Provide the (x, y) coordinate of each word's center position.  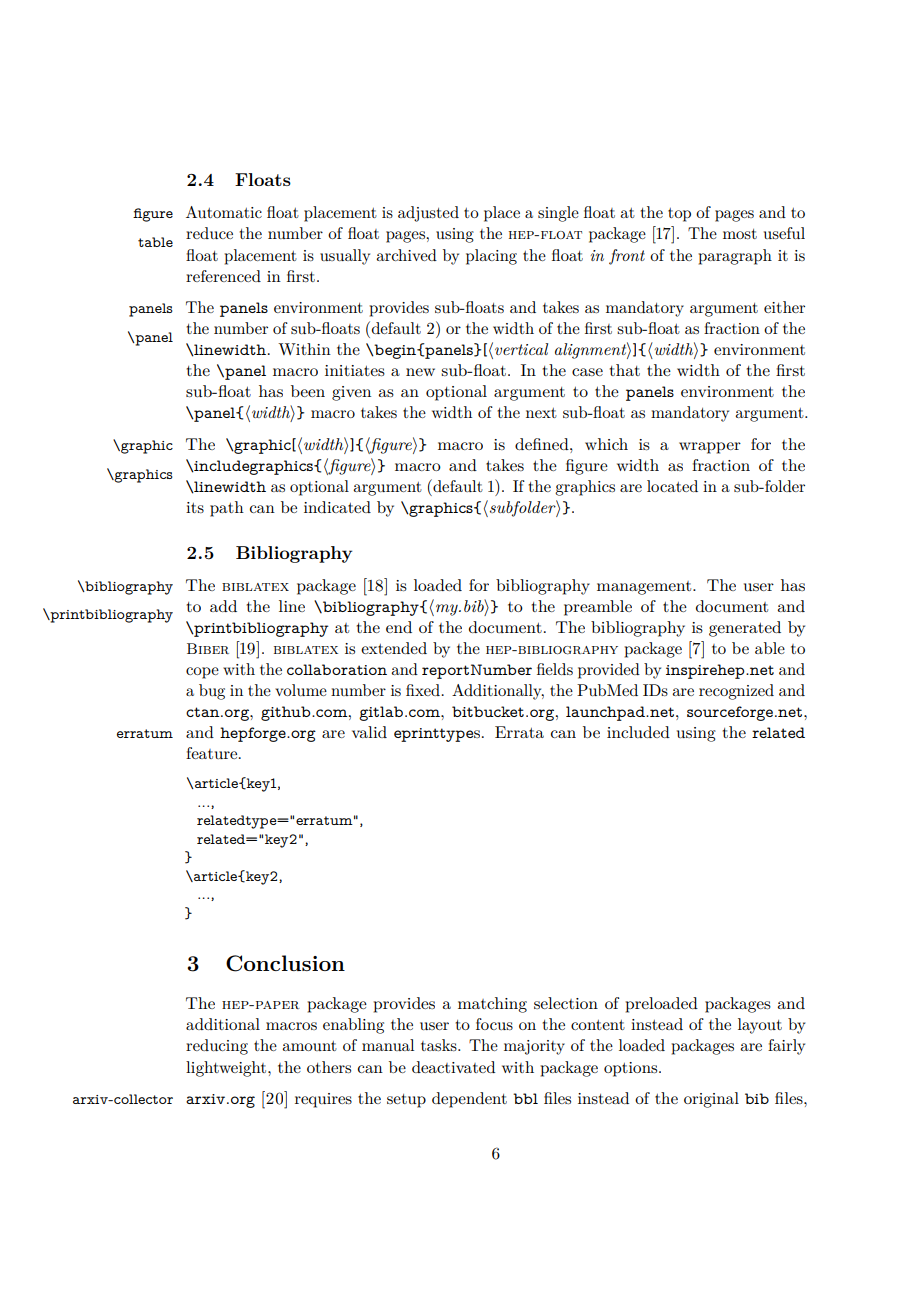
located (672, 486)
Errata (519, 732)
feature (213, 753)
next (541, 413)
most (740, 234)
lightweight (227, 1069)
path (227, 509)
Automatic (224, 212)
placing (491, 257)
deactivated (453, 1067)
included (638, 732)
